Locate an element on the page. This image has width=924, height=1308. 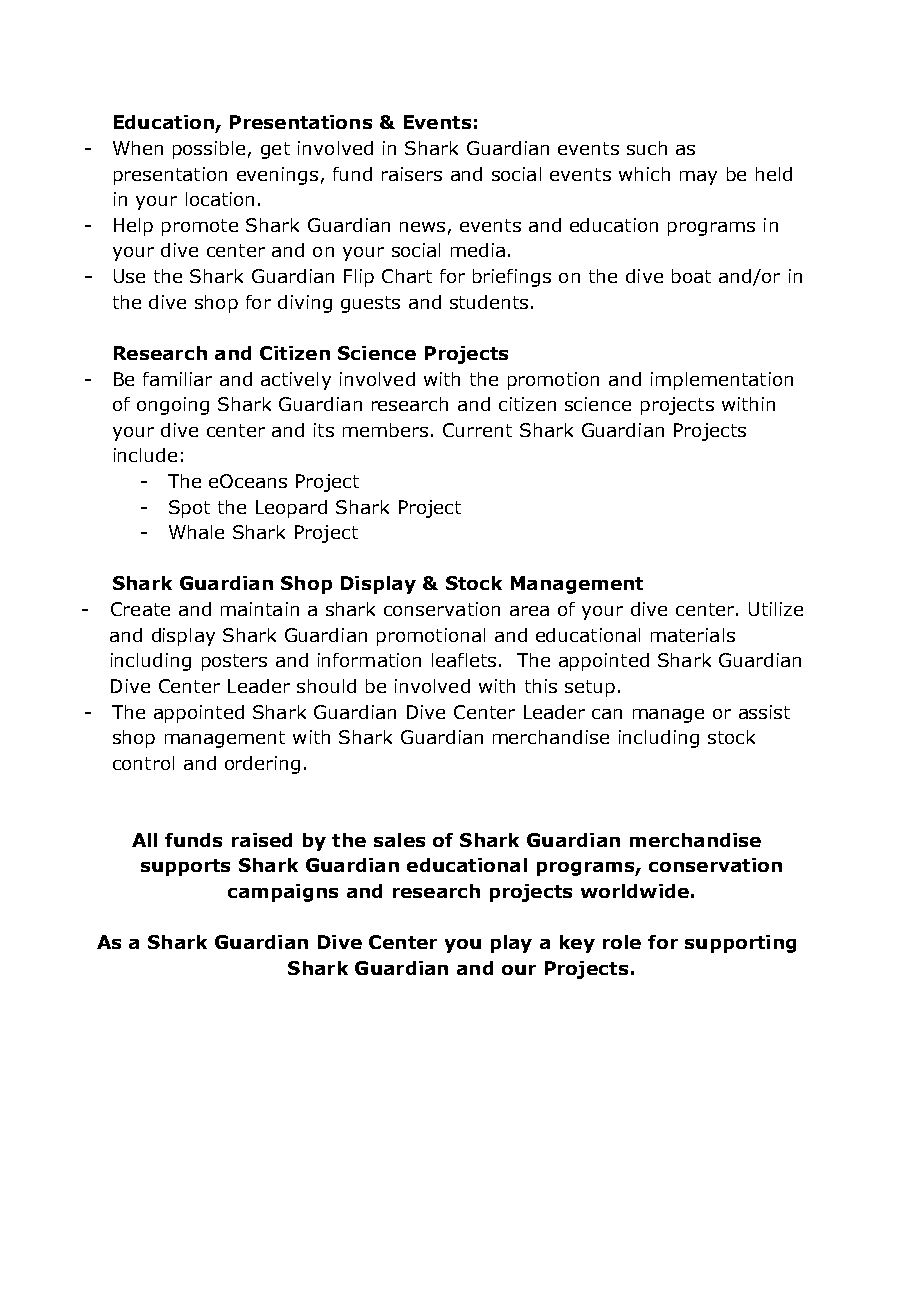
raisers is located at coordinates (412, 174).
